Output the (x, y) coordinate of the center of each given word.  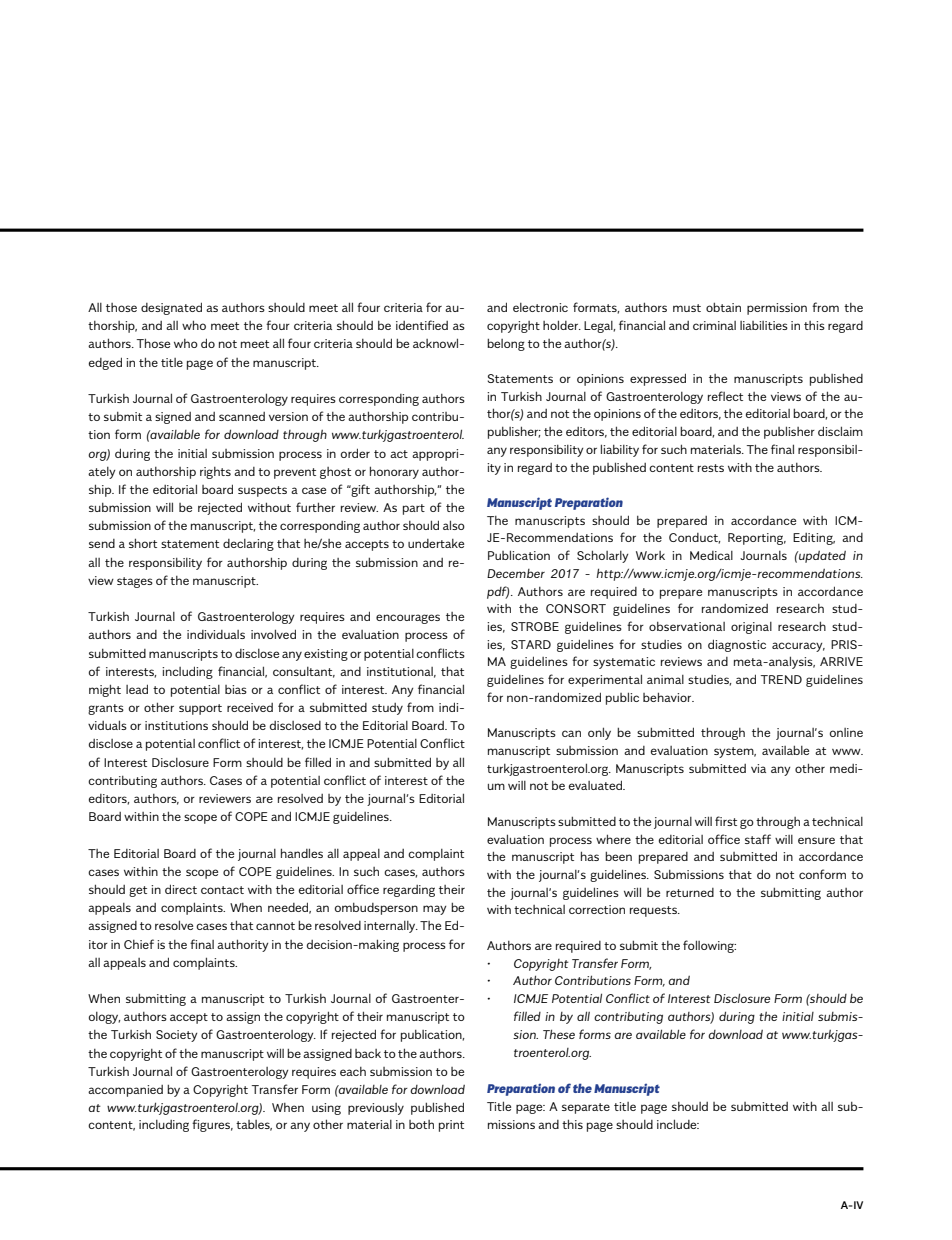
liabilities (764, 325)
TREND (781, 679)
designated (171, 308)
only (599, 733)
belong (506, 344)
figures (212, 1125)
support (200, 709)
